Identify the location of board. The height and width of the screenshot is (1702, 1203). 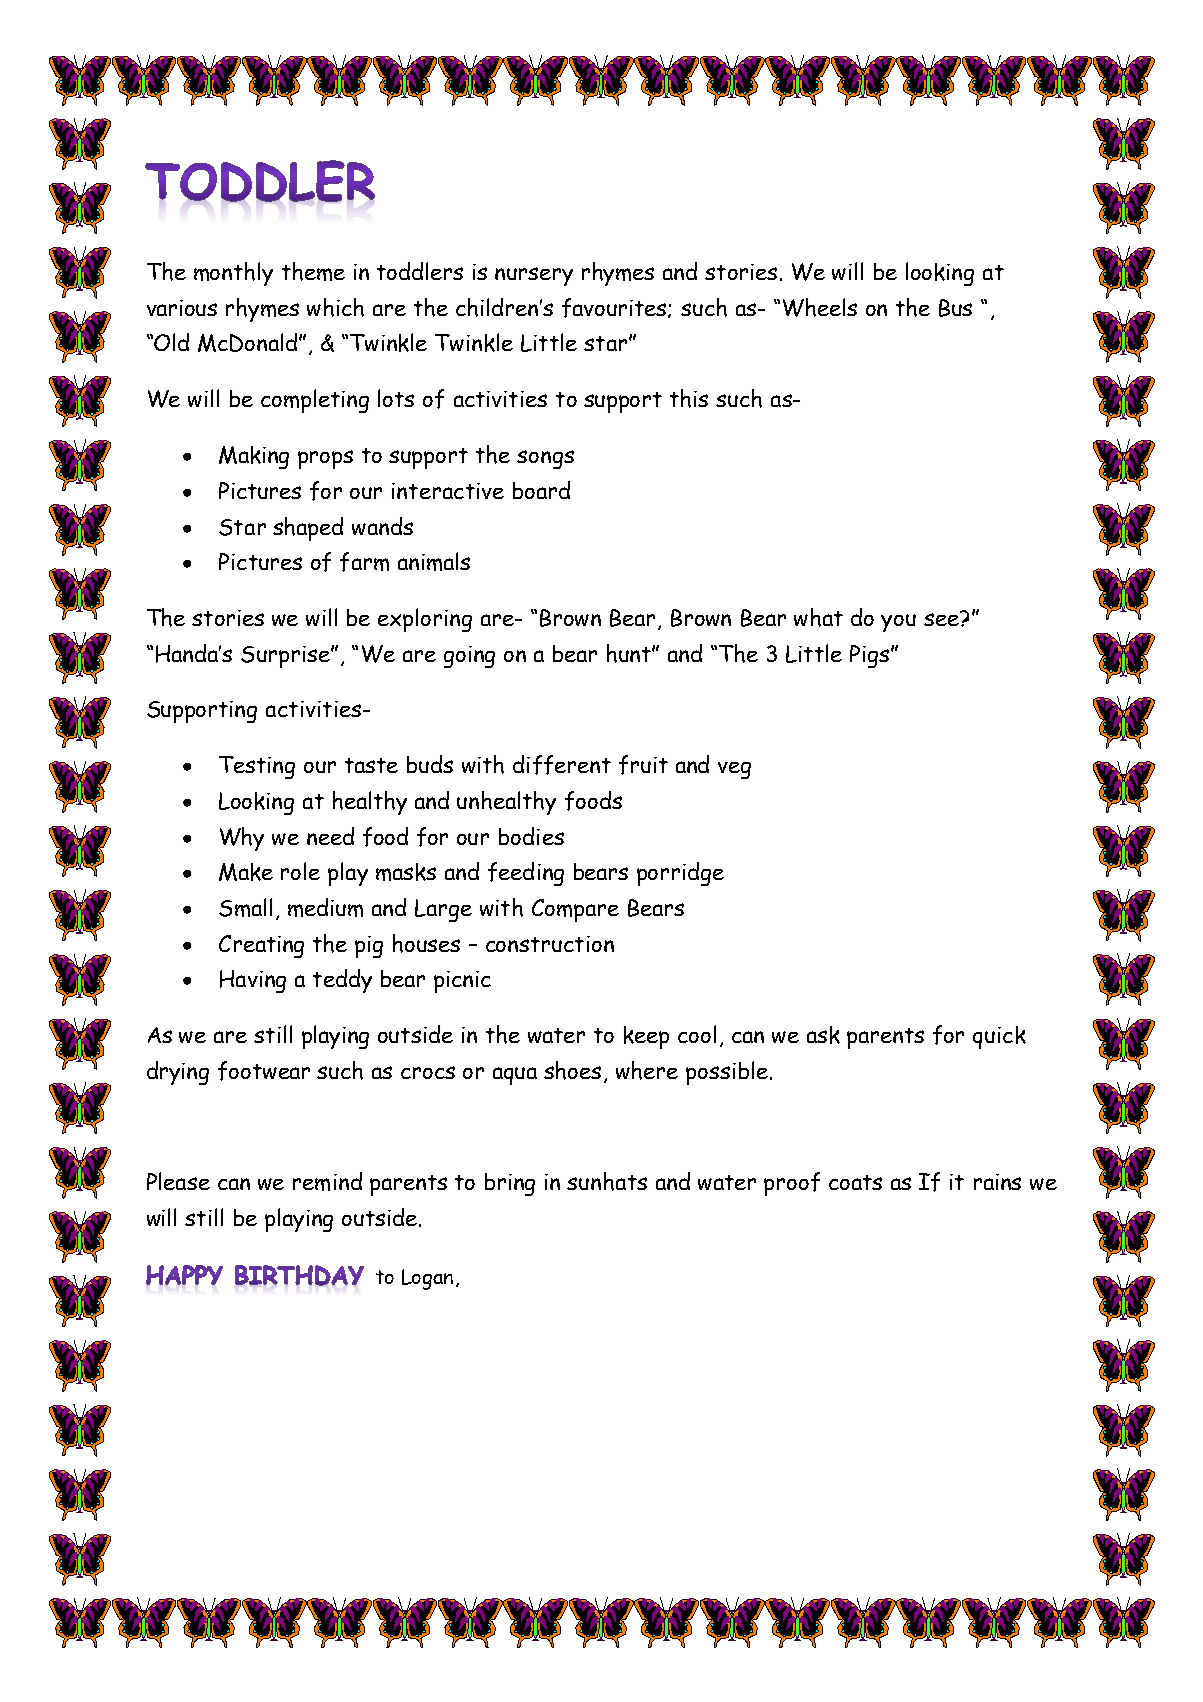
(541, 490).
